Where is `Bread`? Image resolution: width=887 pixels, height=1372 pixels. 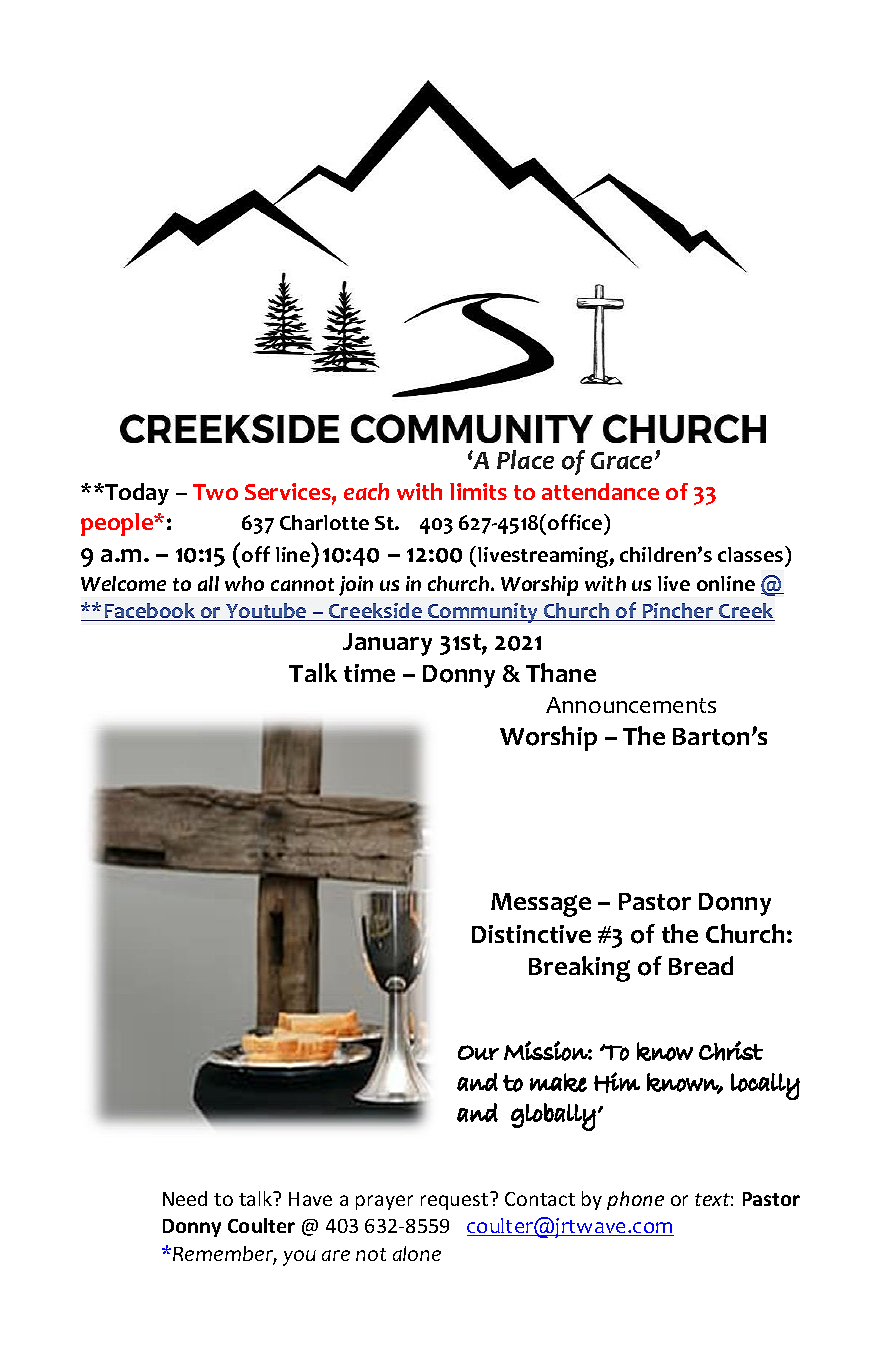 Bread is located at coordinates (701, 965).
